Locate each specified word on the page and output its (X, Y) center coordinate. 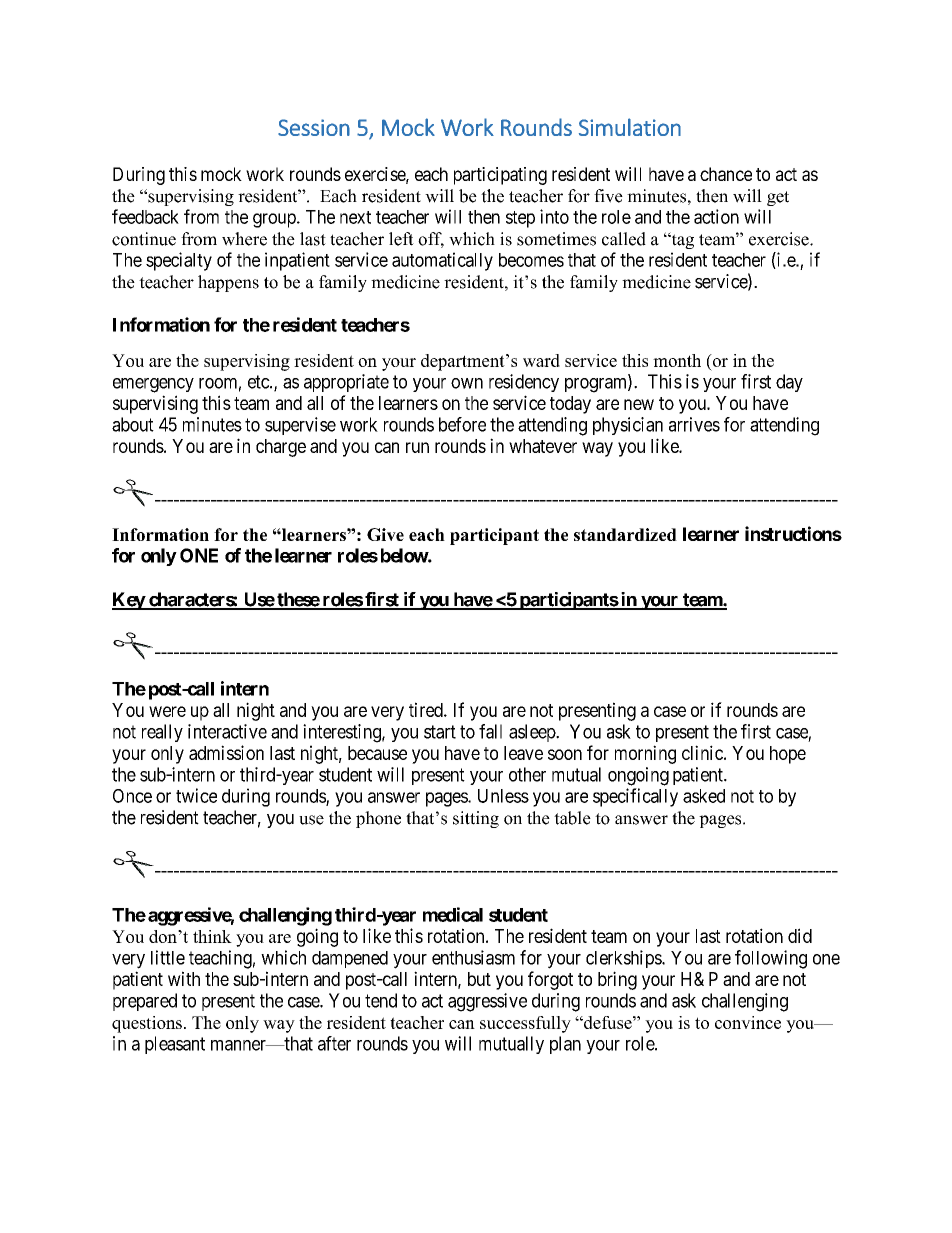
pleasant (175, 1045)
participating (500, 176)
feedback (145, 216)
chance (726, 174)
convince (748, 1022)
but (479, 979)
